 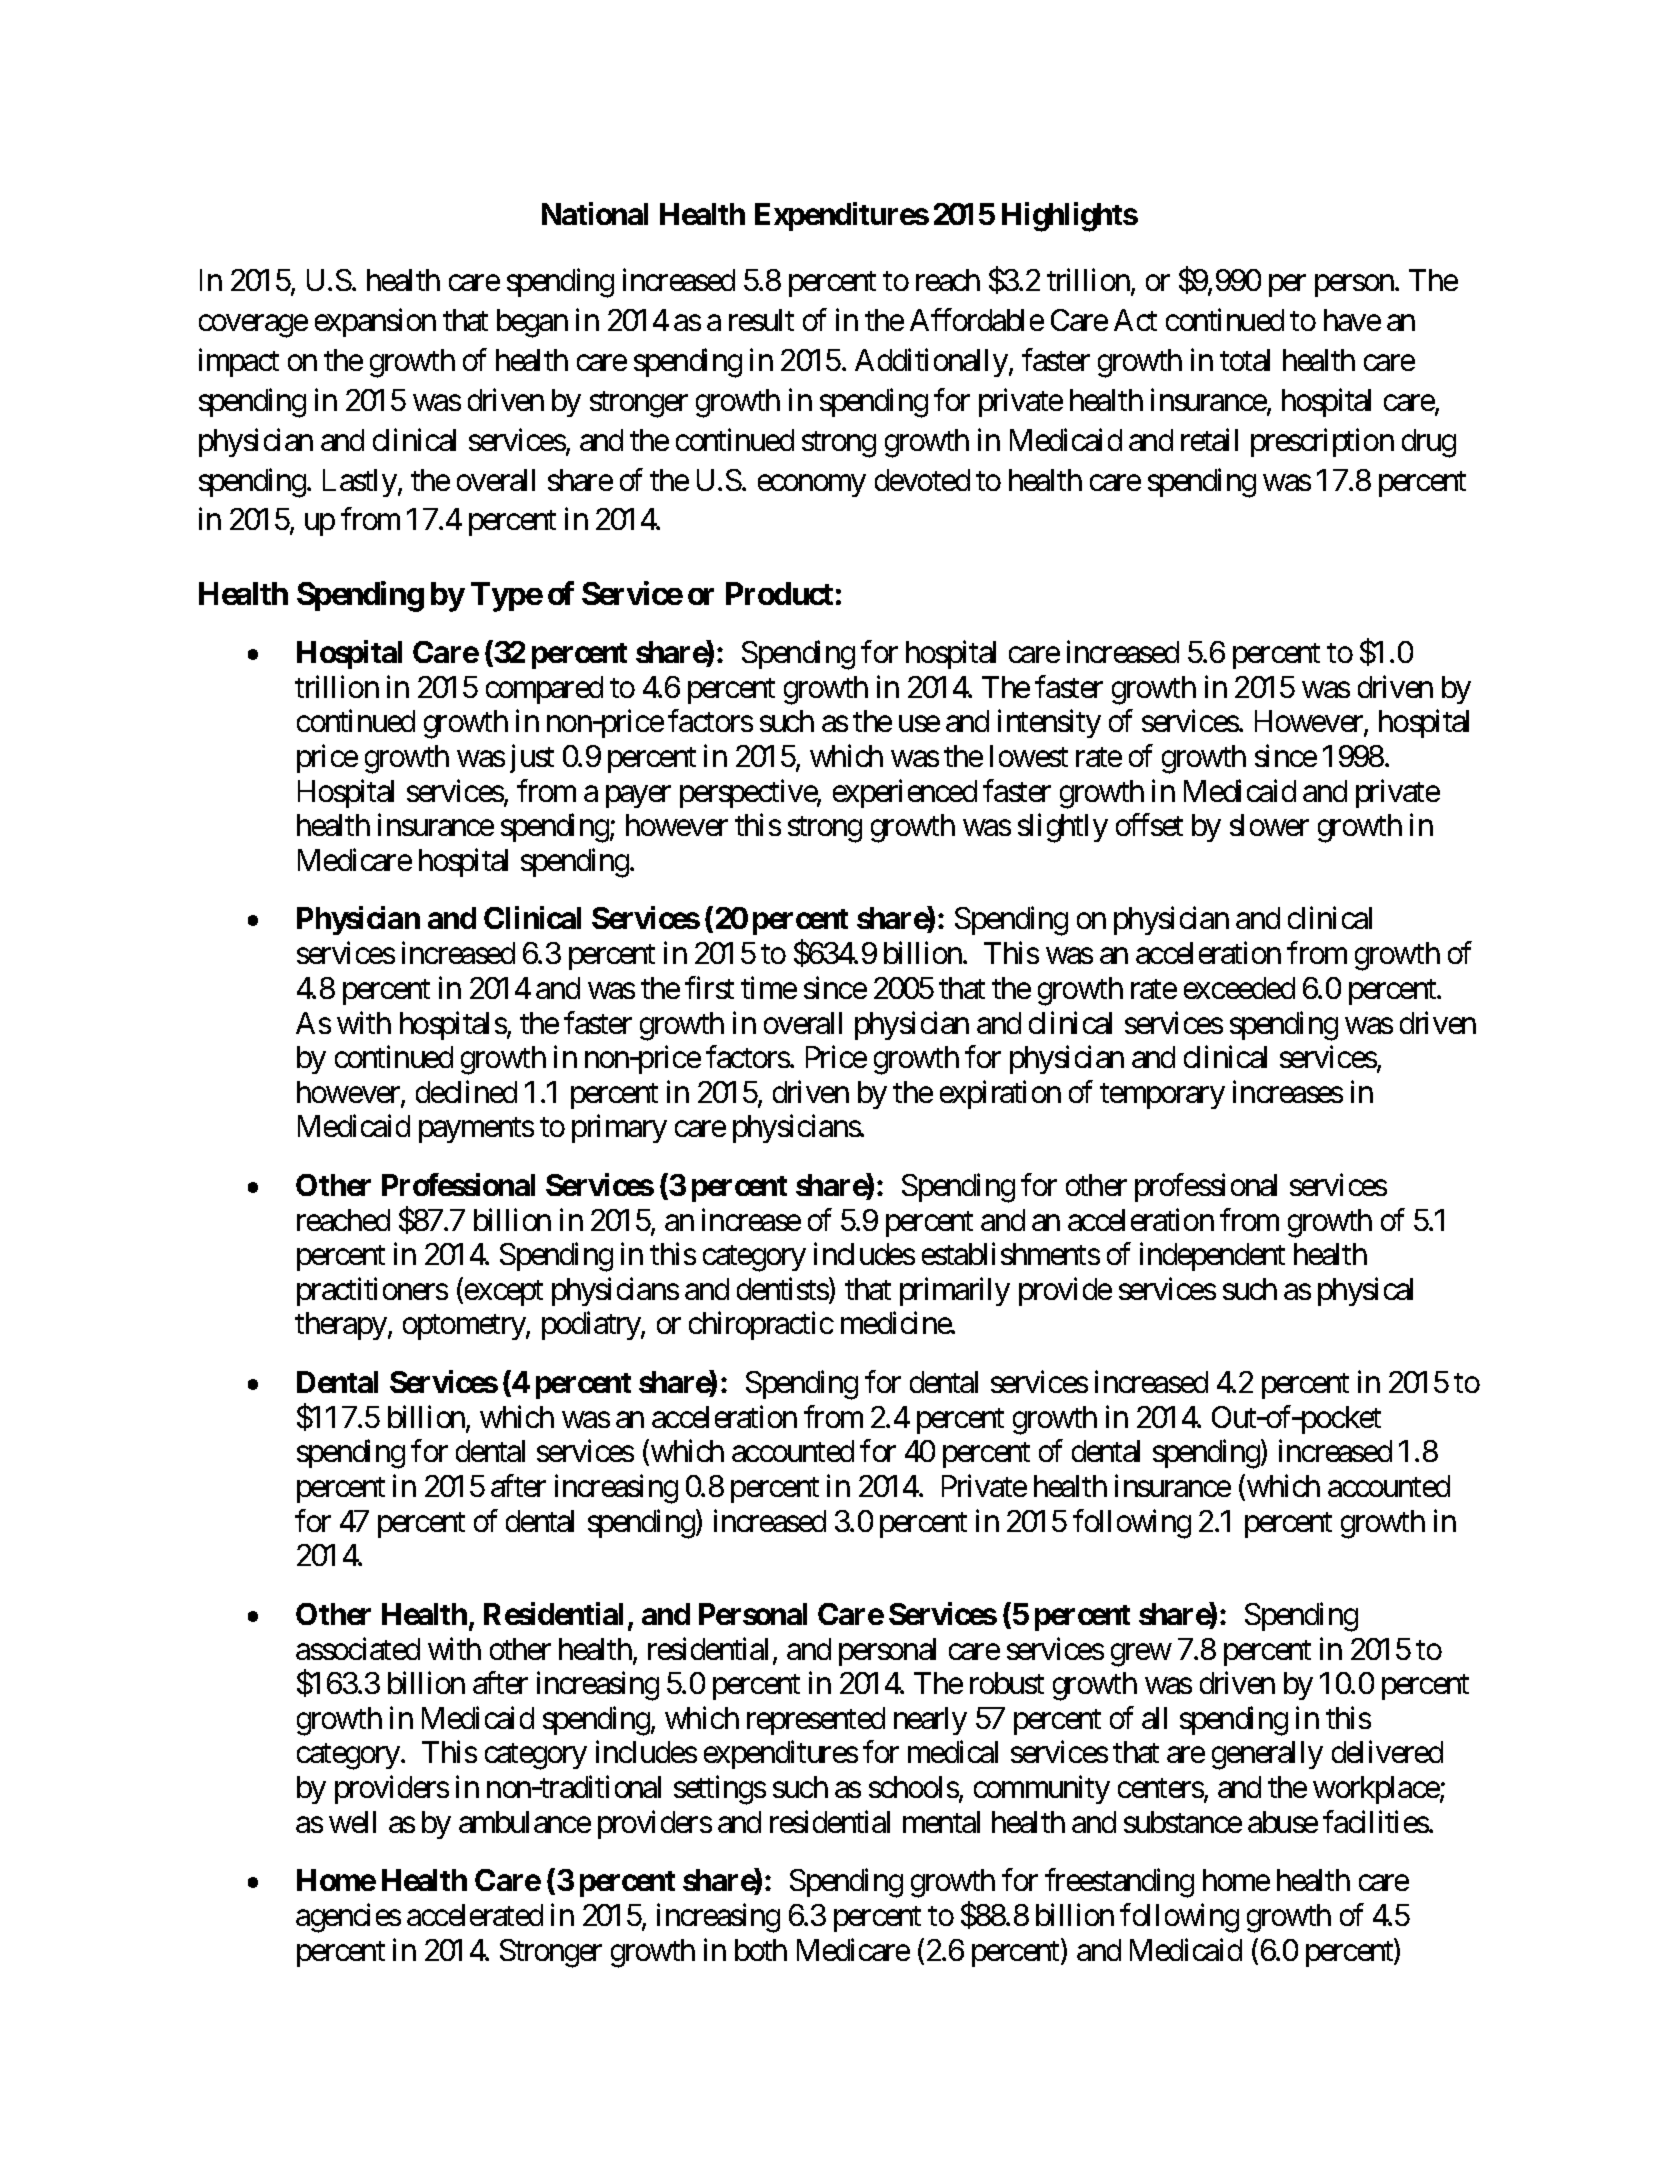 What do you see at coordinates (352, 1822) in the screenshot?
I see `well` at bounding box center [352, 1822].
